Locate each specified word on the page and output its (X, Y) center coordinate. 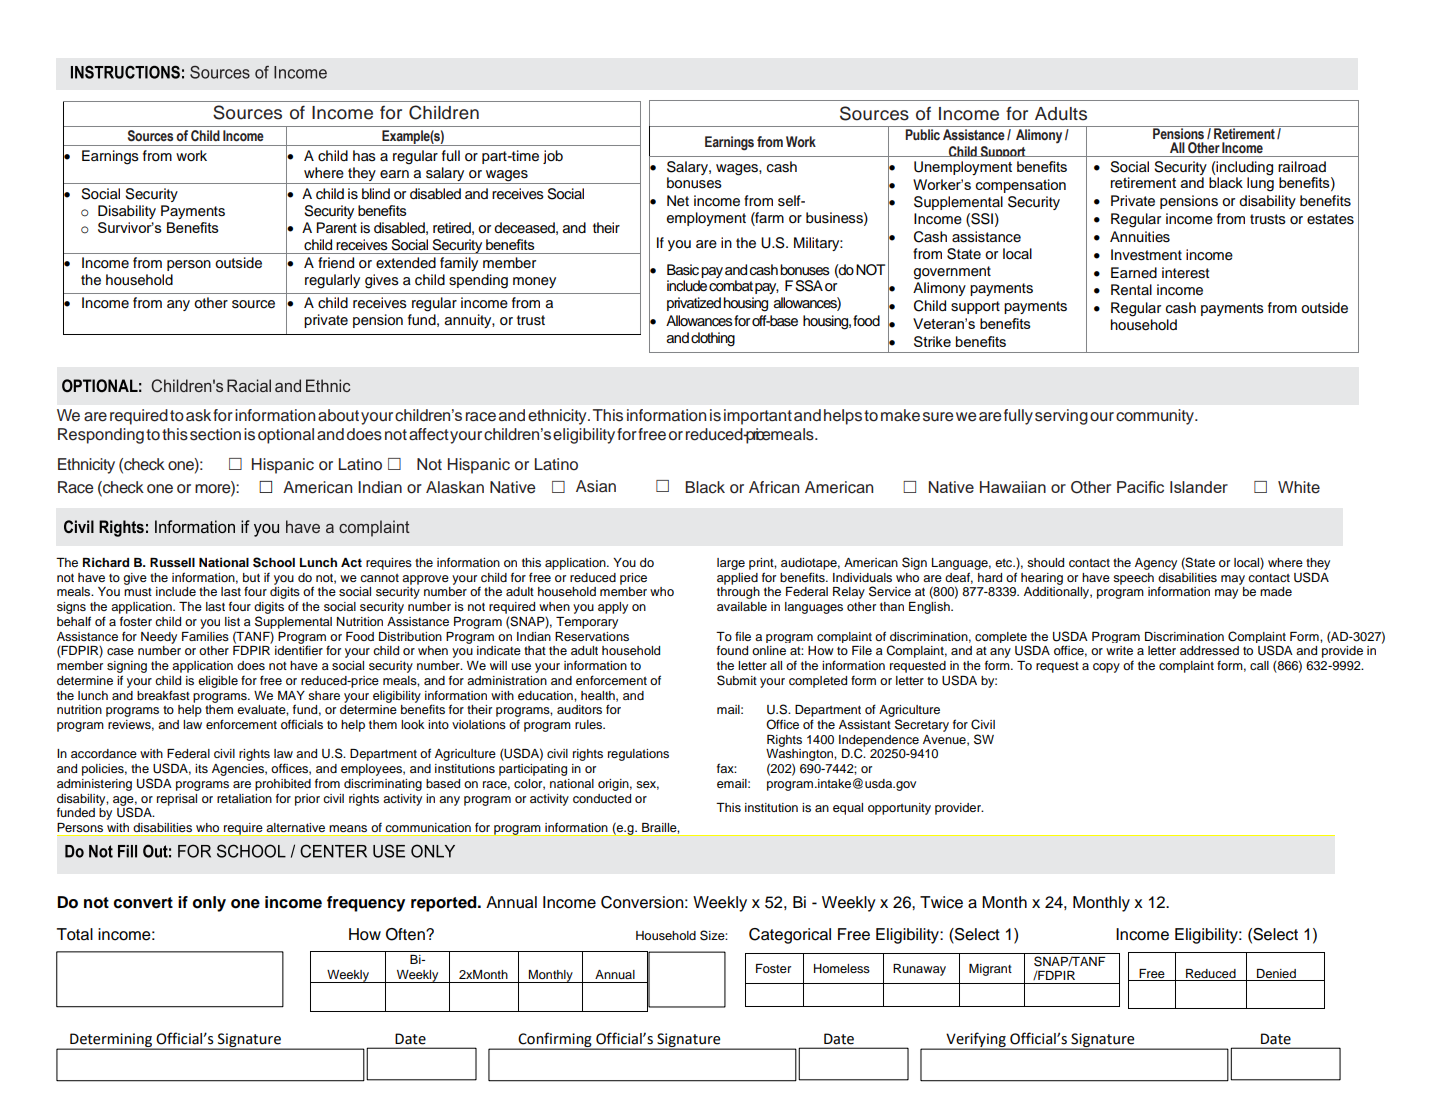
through (738, 593)
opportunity (899, 809)
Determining (111, 1041)
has (364, 156)
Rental (1131, 290)
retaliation (244, 798)
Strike (932, 341)
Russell (172, 562)
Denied (1276, 973)
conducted (602, 798)
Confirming (555, 1040)
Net (678, 201)
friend (336, 263)
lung (1260, 183)
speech (1133, 579)
